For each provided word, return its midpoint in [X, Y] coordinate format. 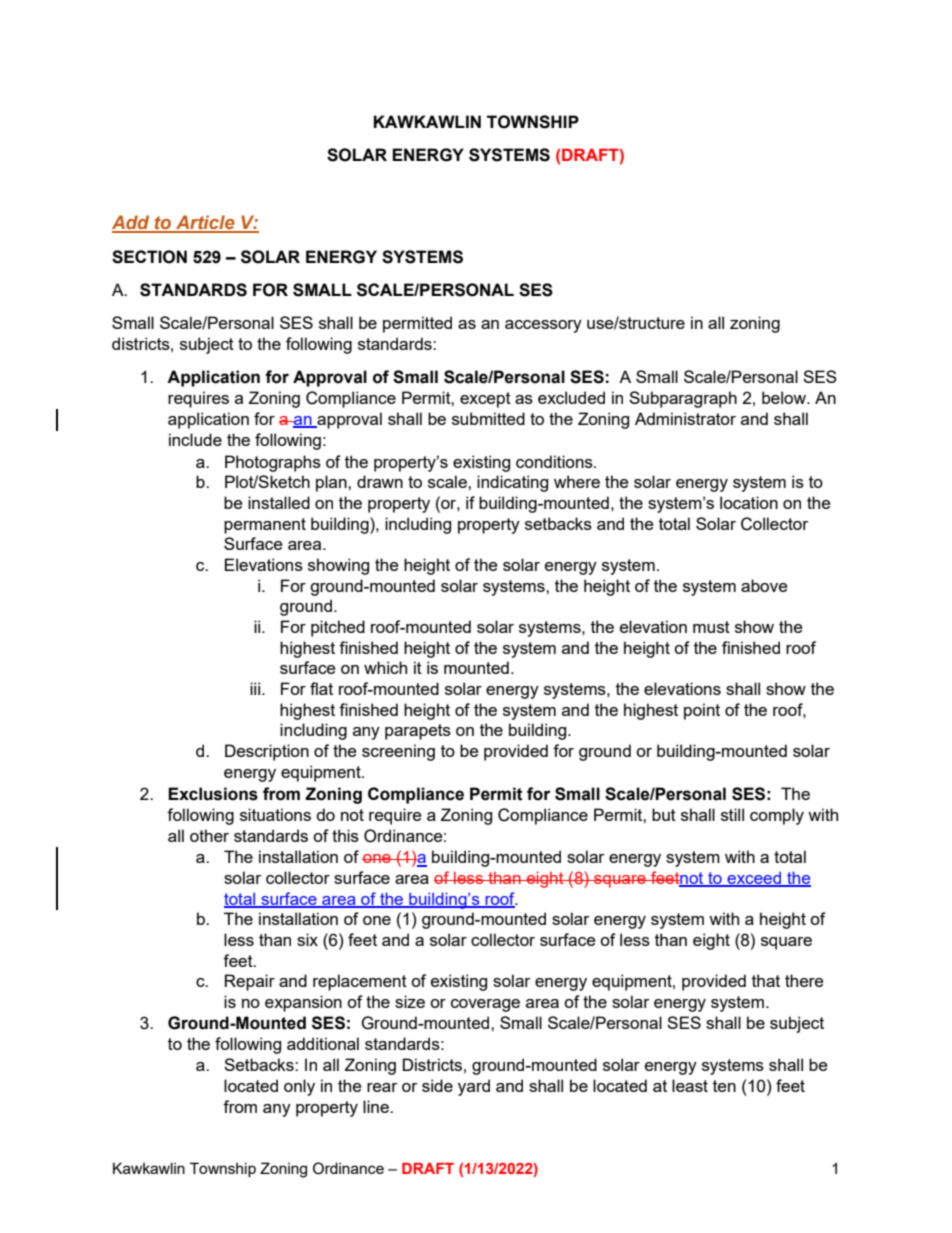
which [385, 667]
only [299, 1087]
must [711, 627]
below [785, 397]
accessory [543, 326]
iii [256, 688]
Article [205, 223]
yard [474, 1087]
